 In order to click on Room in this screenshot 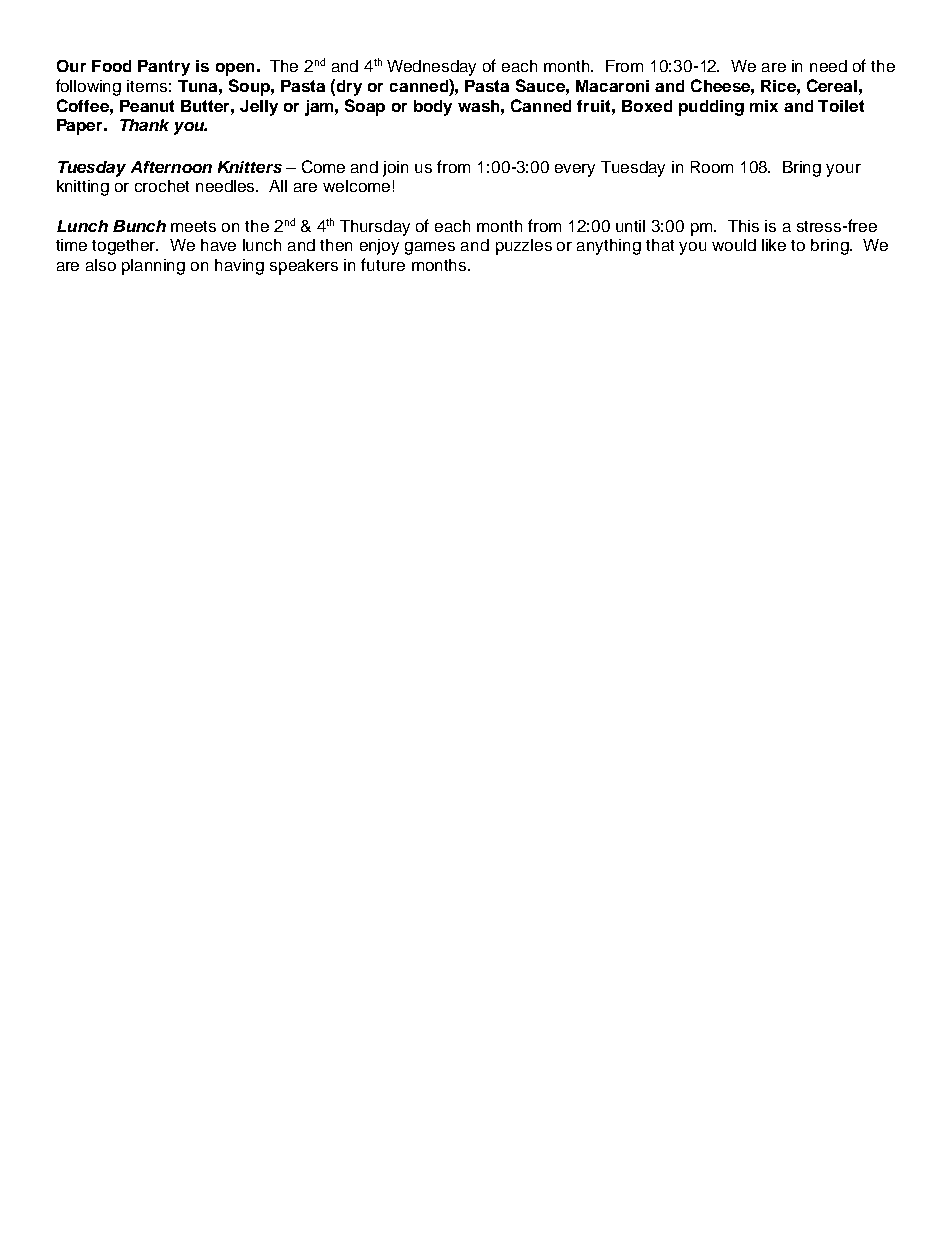, I will do `click(712, 167)`.
